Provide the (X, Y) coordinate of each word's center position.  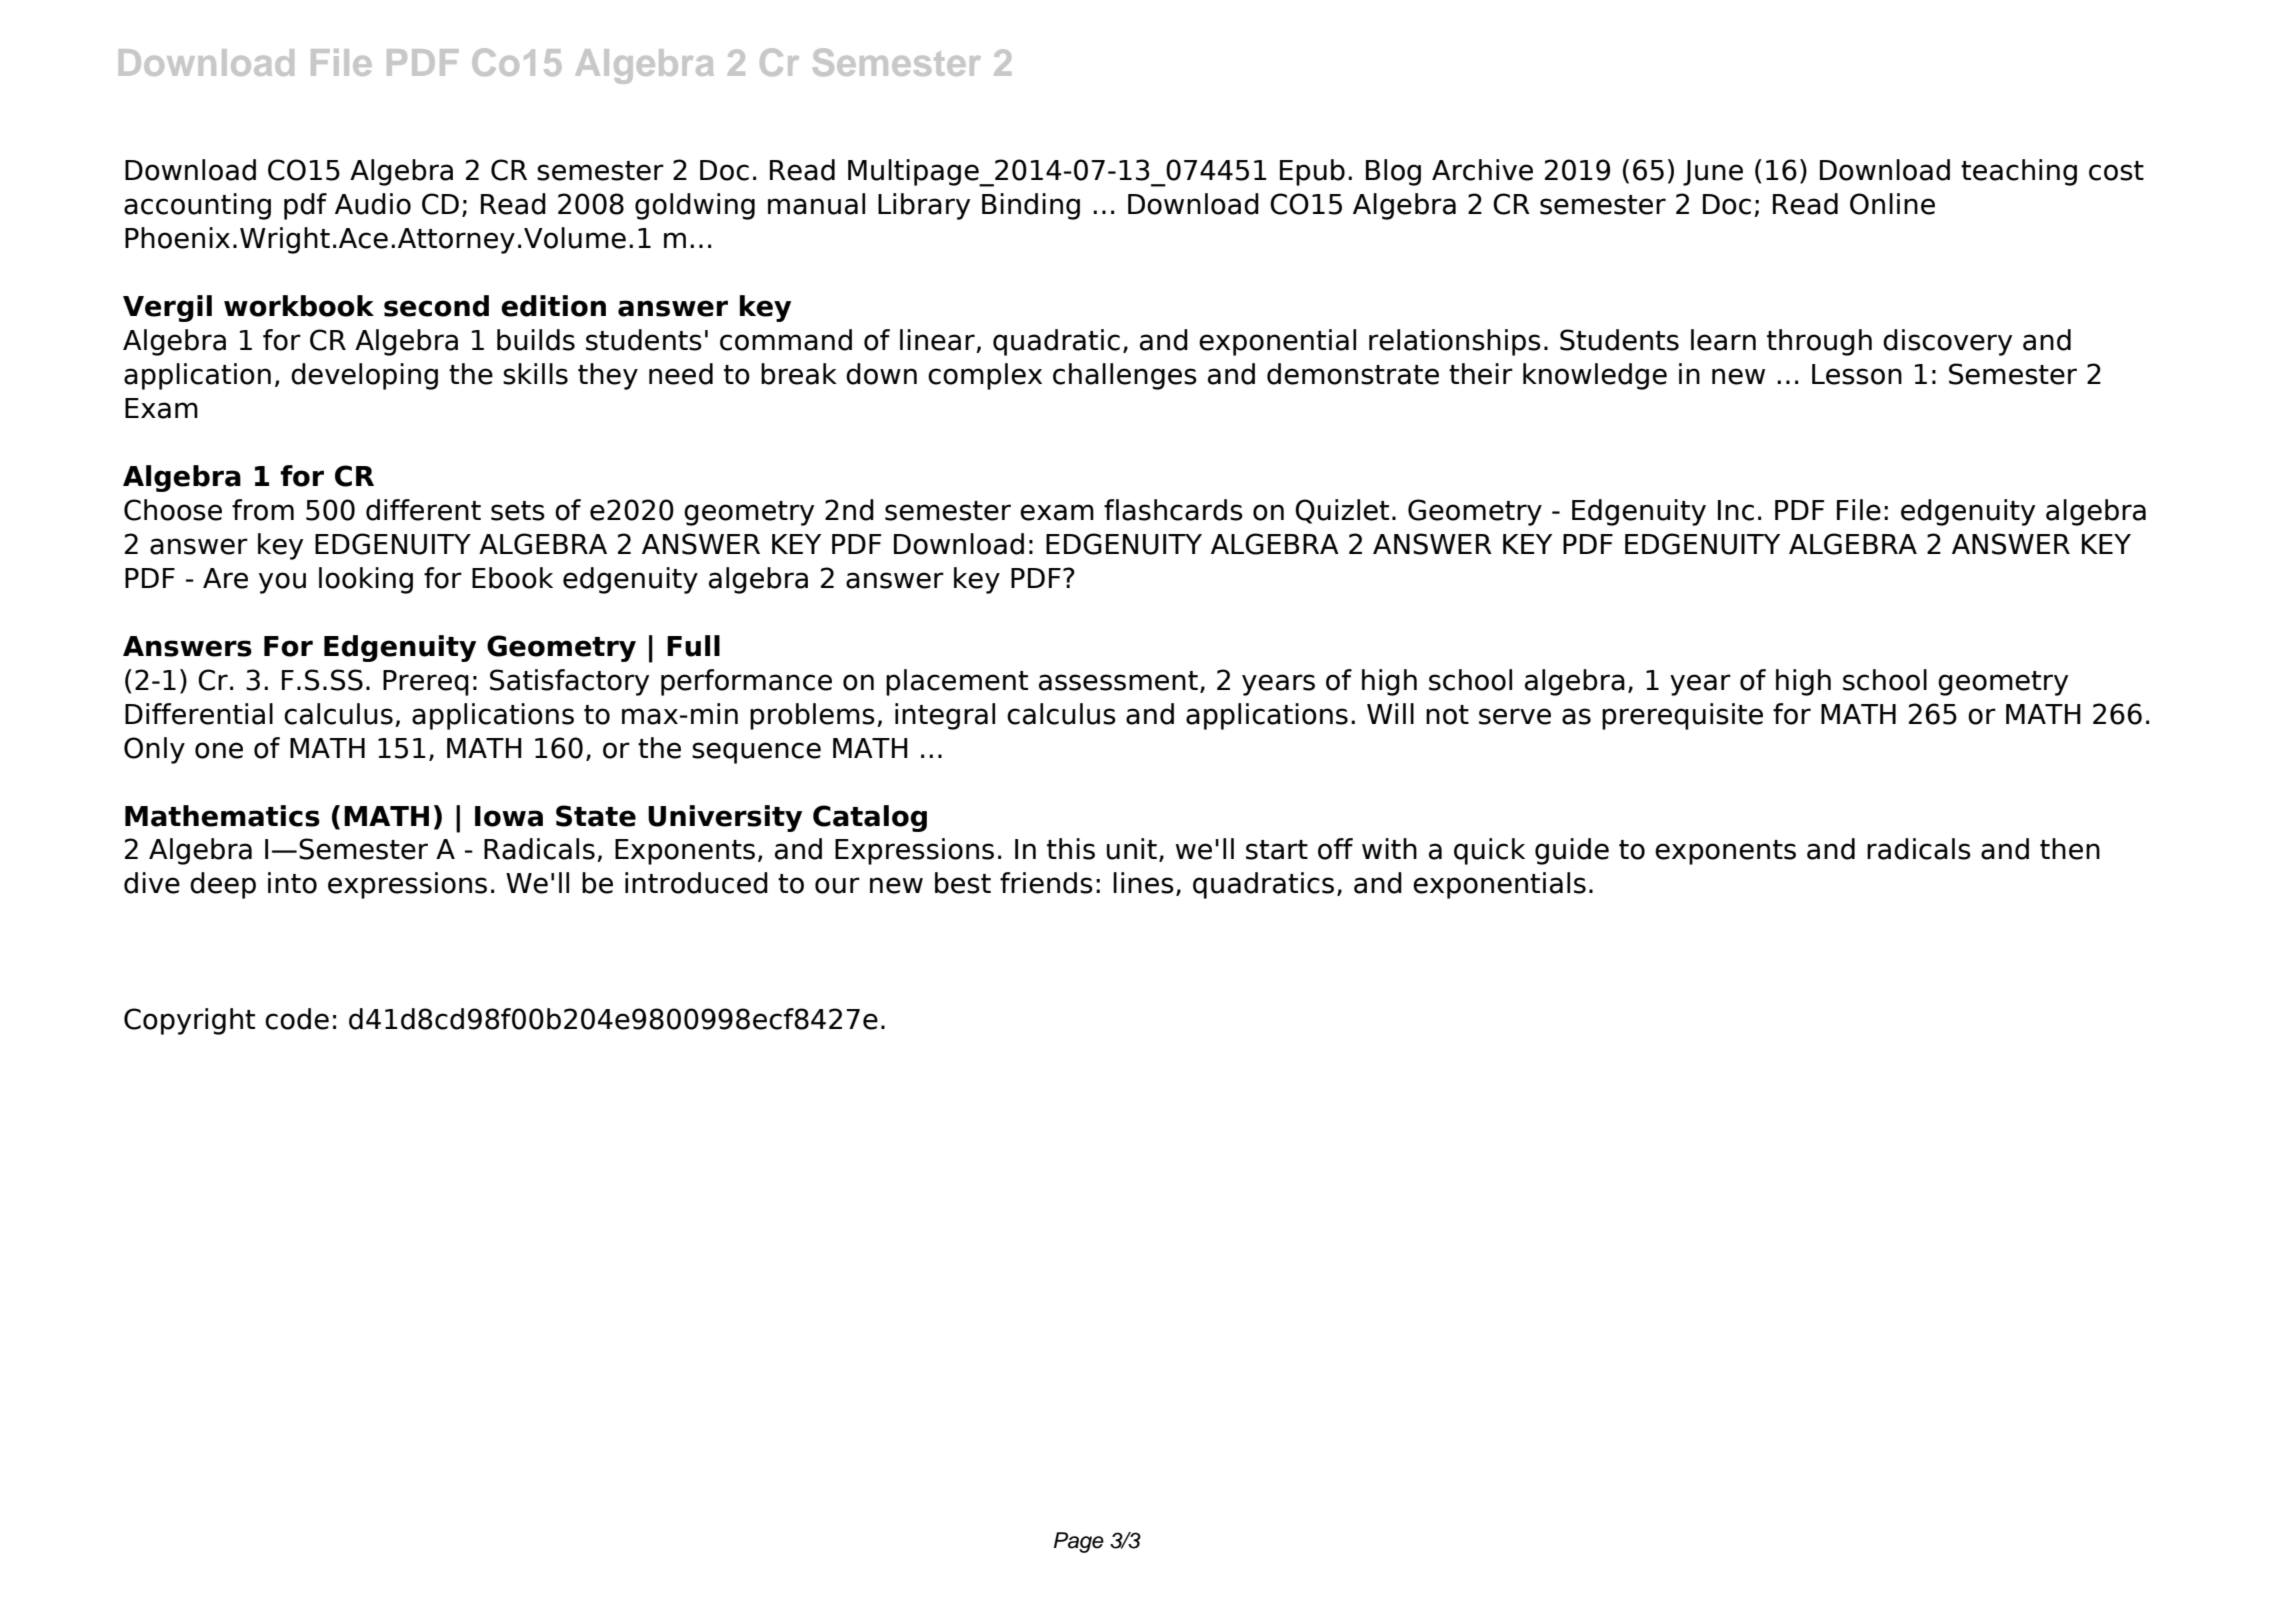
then (2070, 849)
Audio (373, 204)
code (297, 1019)
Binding (1031, 206)
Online (1892, 204)
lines (1143, 883)
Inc (1736, 510)
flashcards (1173, 510)
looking (366, 580)
